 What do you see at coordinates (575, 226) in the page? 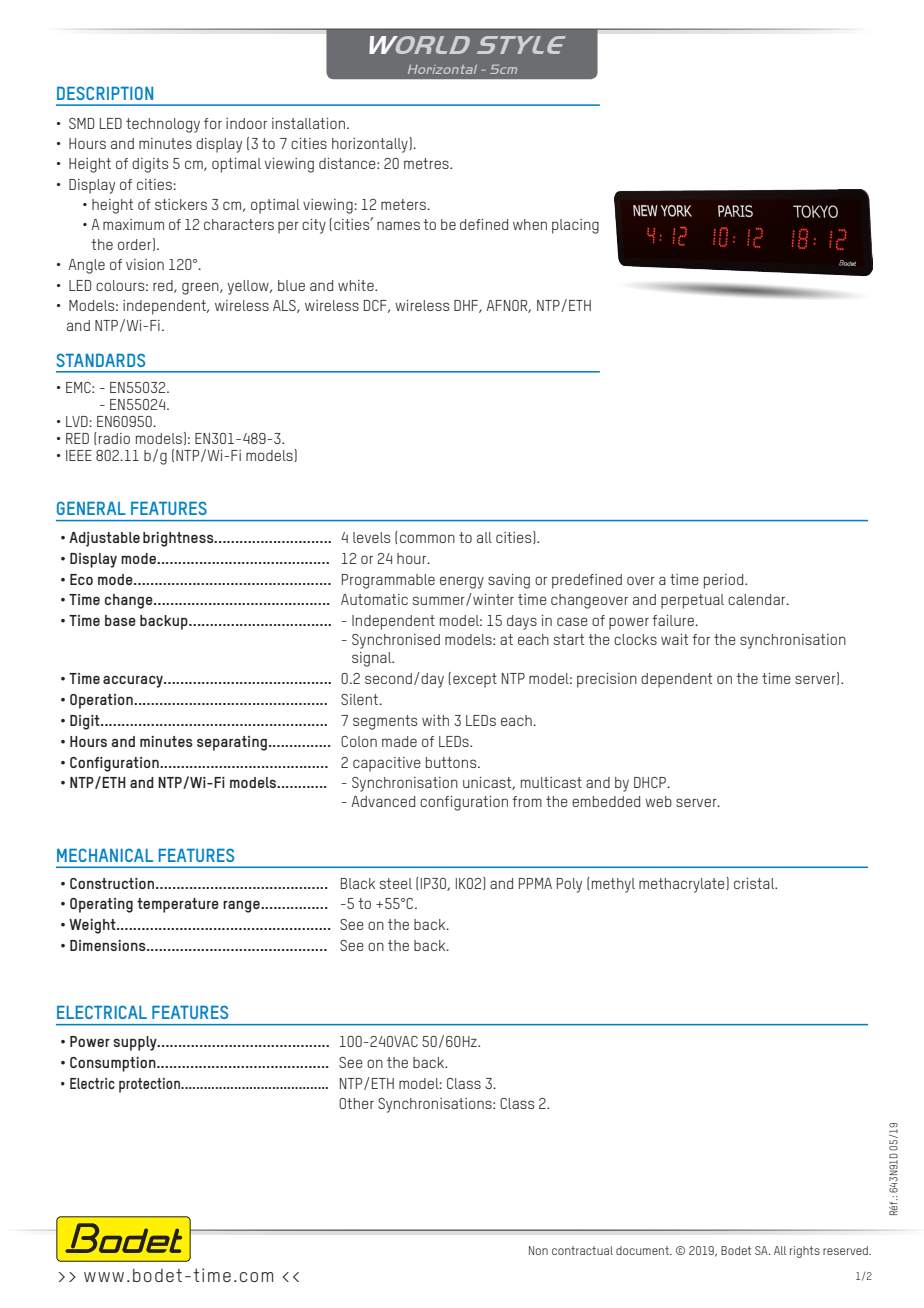
I see `placing` at bounding box center [575, 226].
